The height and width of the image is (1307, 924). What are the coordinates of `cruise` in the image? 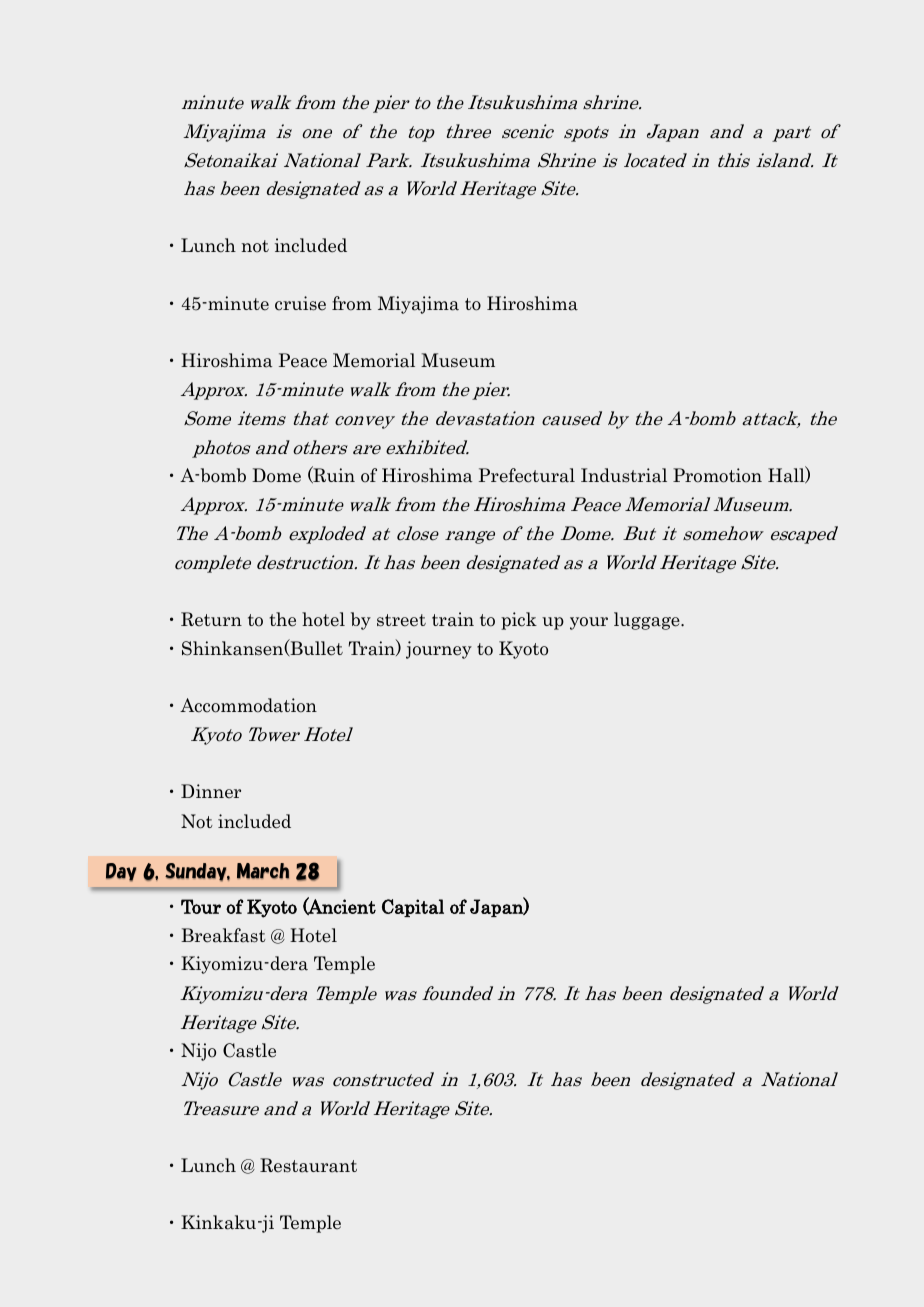 It's located at (300, 303).
